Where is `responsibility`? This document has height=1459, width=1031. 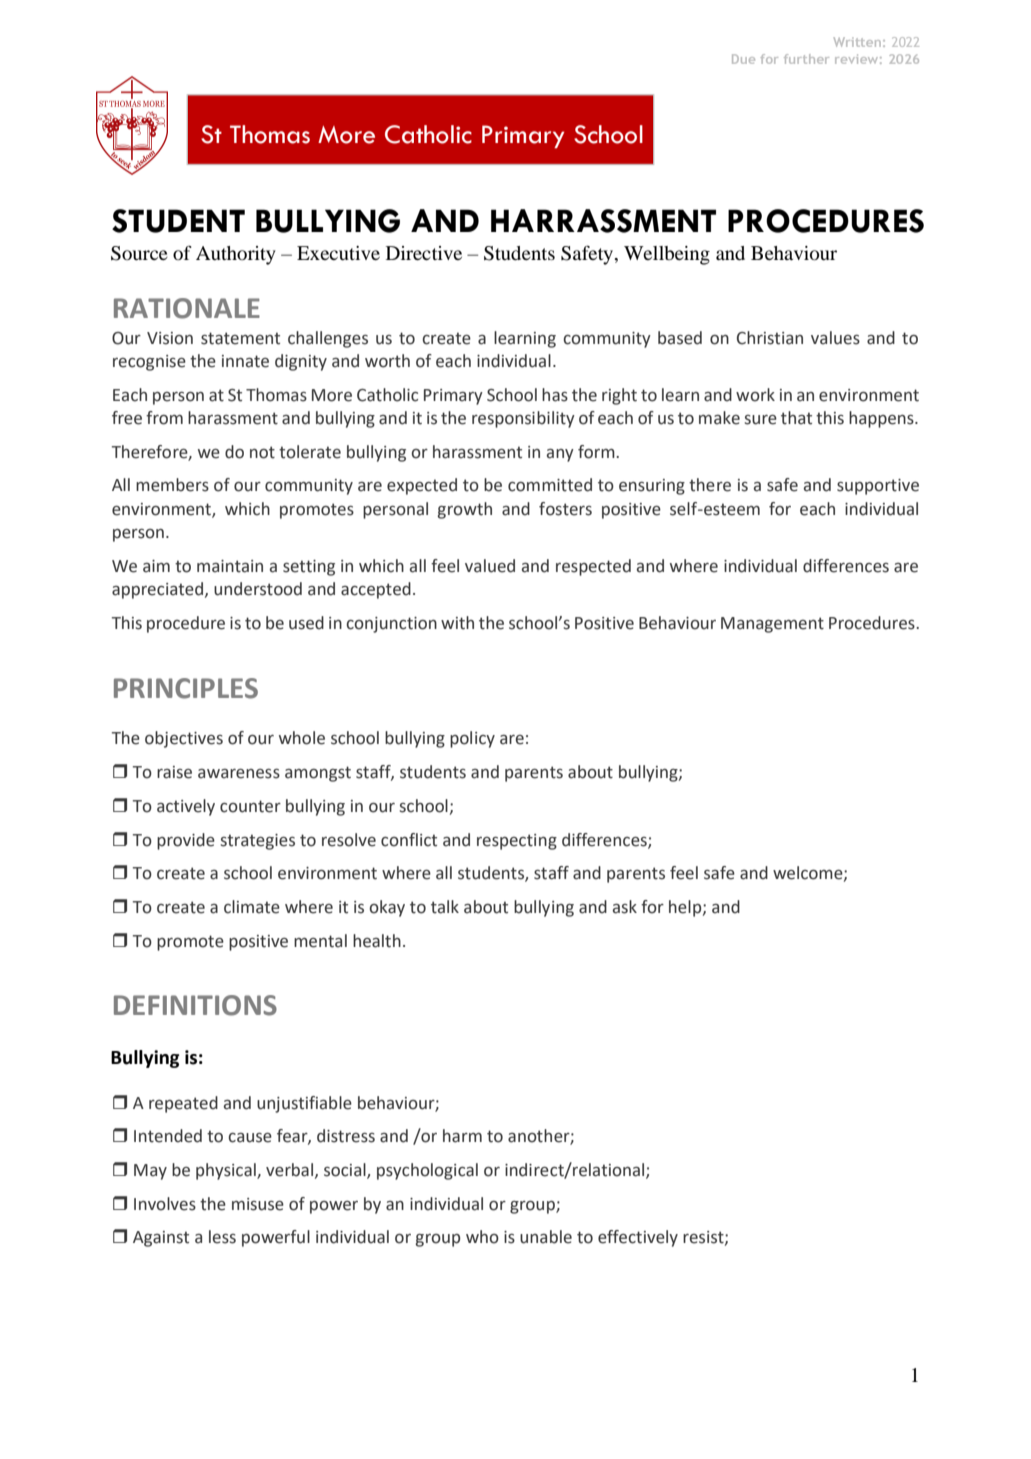
responsibility is located at coordinates (523, 419).
